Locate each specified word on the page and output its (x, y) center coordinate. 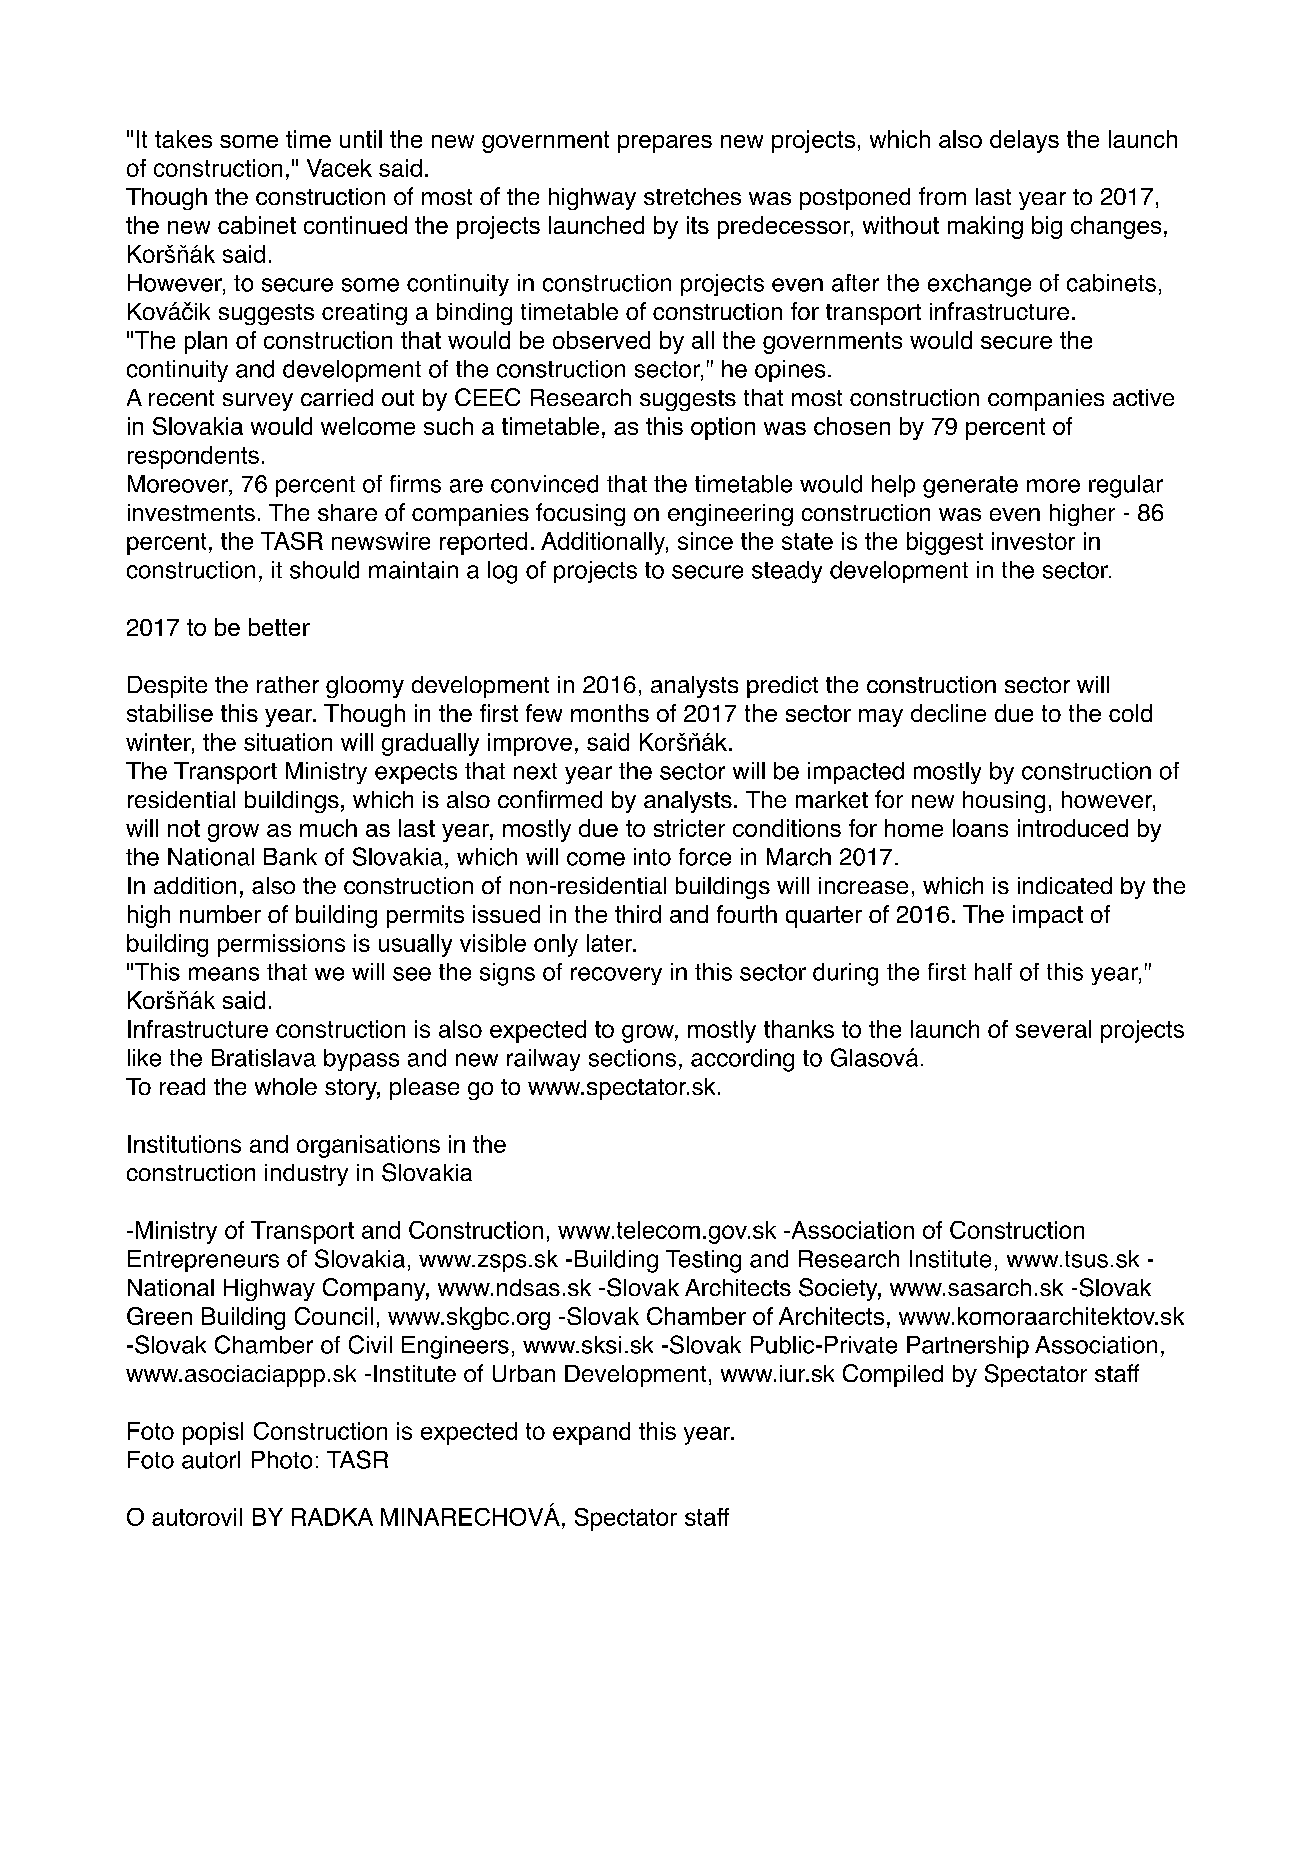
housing (1004, 802)
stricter (689, 828)
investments (191, 512)
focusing (580, 514)
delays (1024, 141)
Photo (282, 1460)
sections (632, 1058)
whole (286, 1086)
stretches (692, 196)
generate (970, 487)
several (1053, 1029)
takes (183, 139)
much (328, 828)
